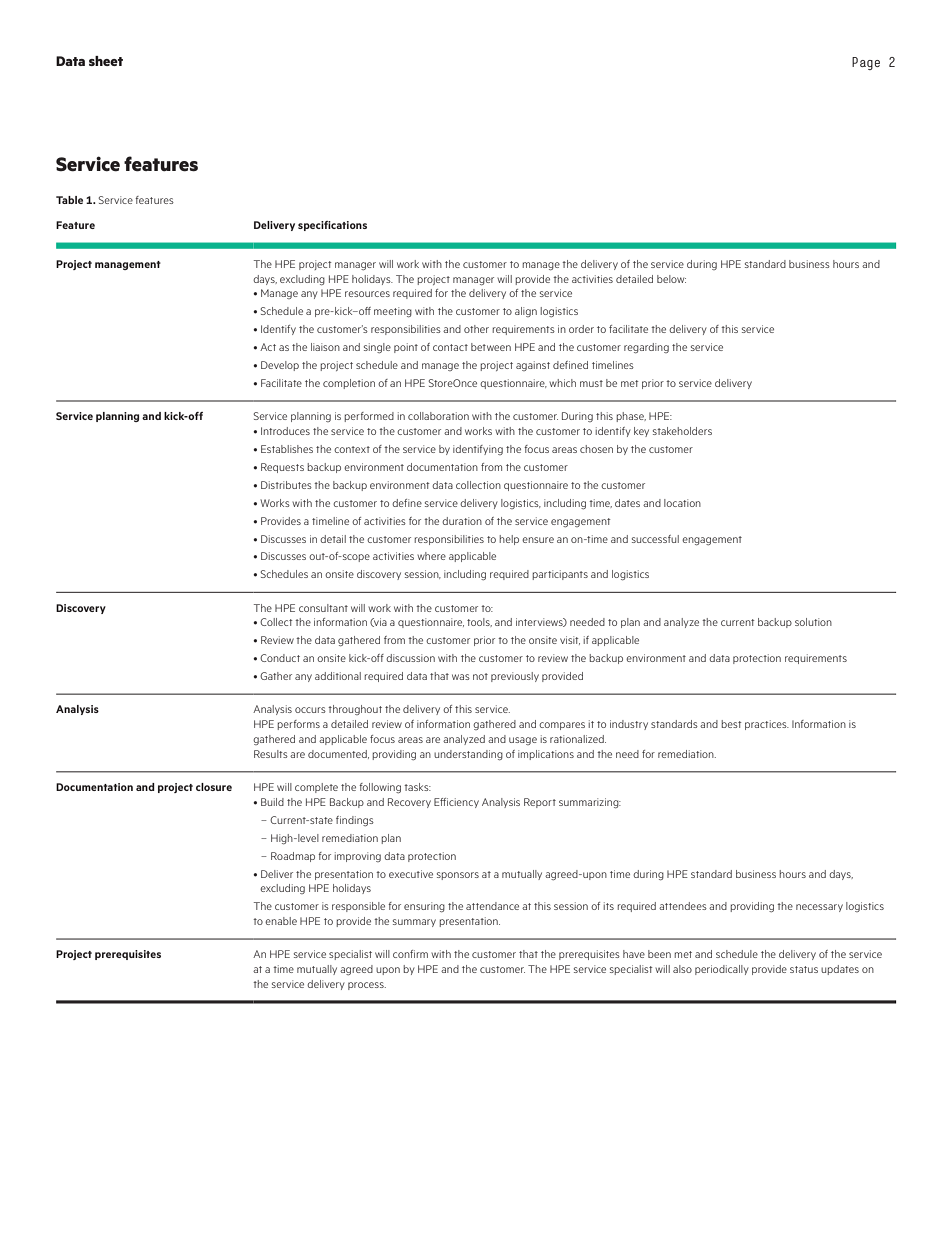  Describe the element at coordinates (286, 485) in the document. I see `Distributes` at that location.
